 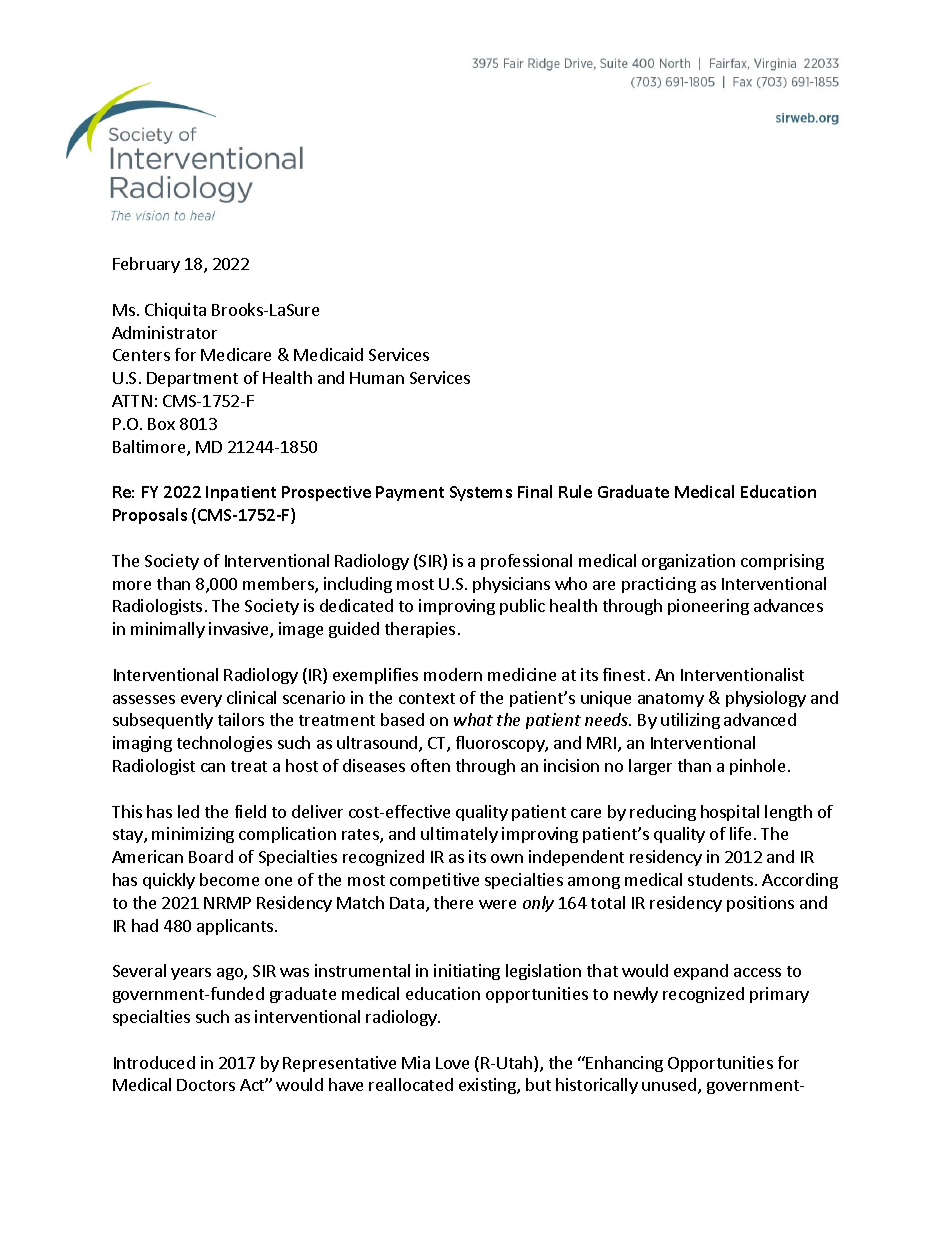 I want to click on competitive, so click(x=434, y=881).
